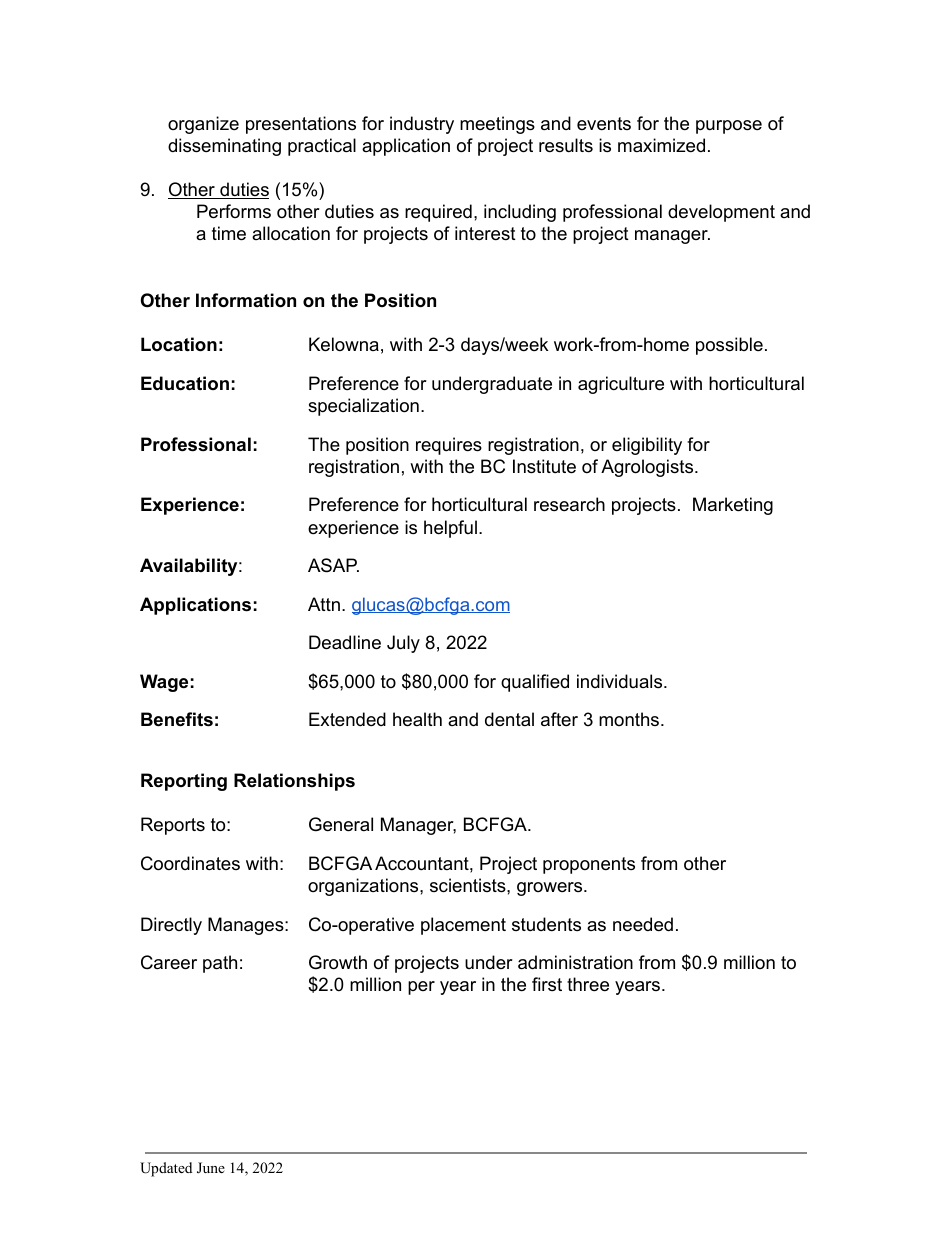  Describe the element at coordinates (403, 644) in the document. I see `July` at that location.
